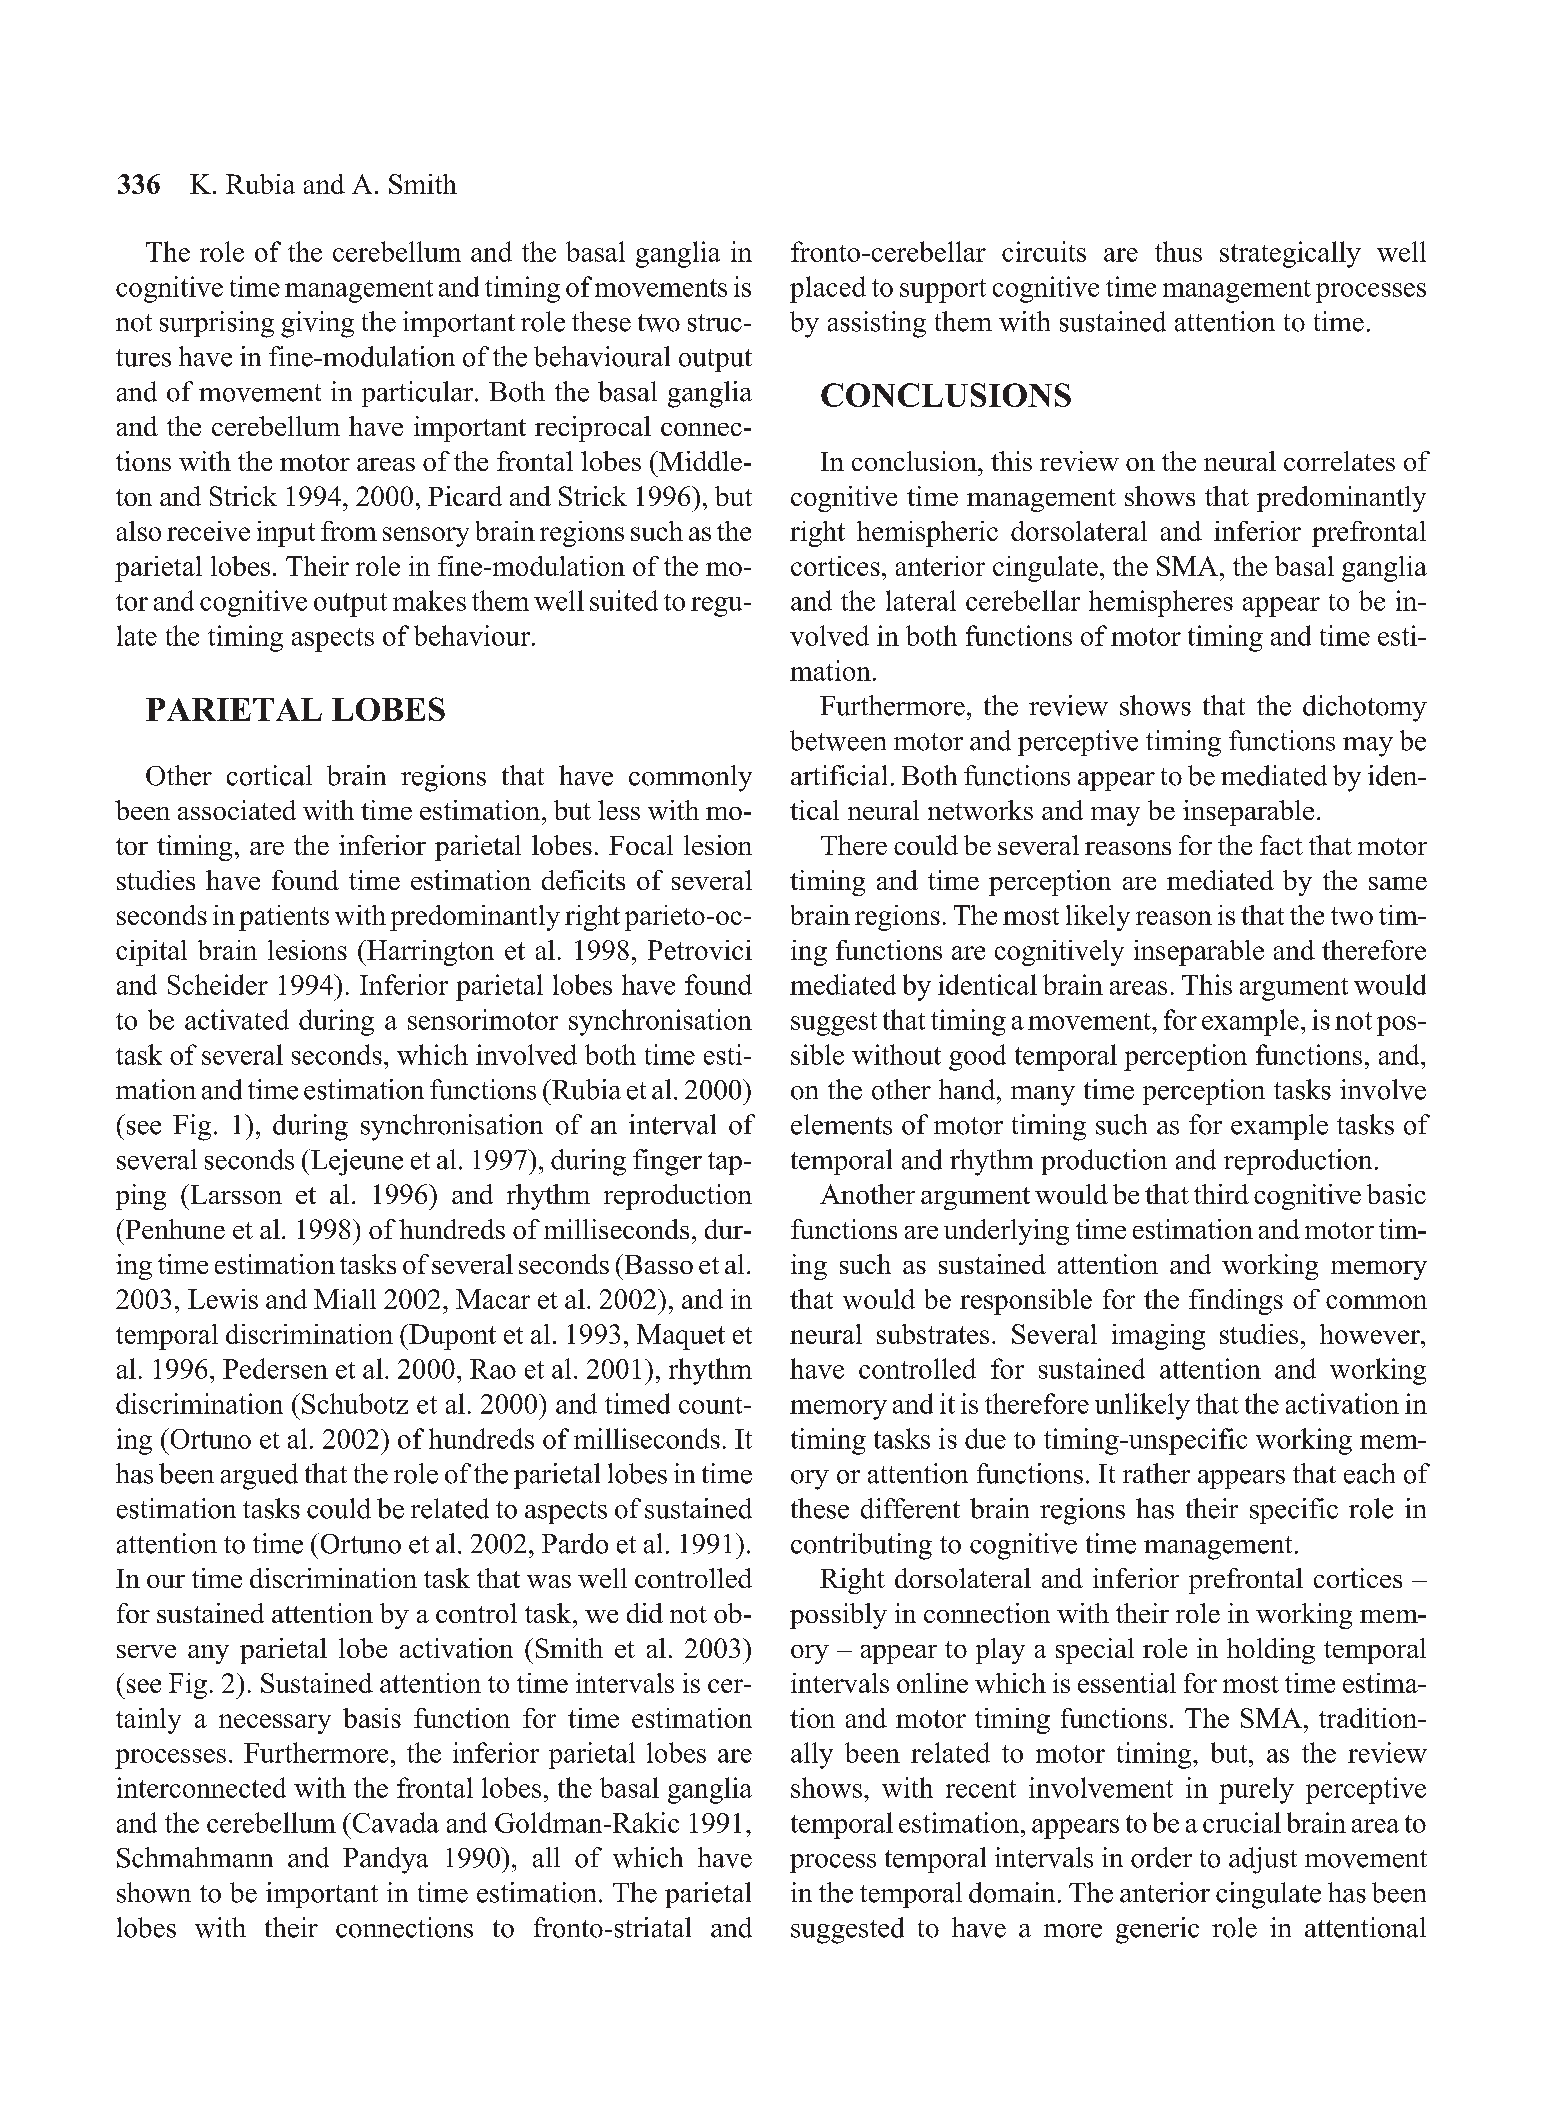 The image size is (1560, 2121). Describe the element at coordinates (1236, 1302) in the screenshot. I see `findings` at that location.
